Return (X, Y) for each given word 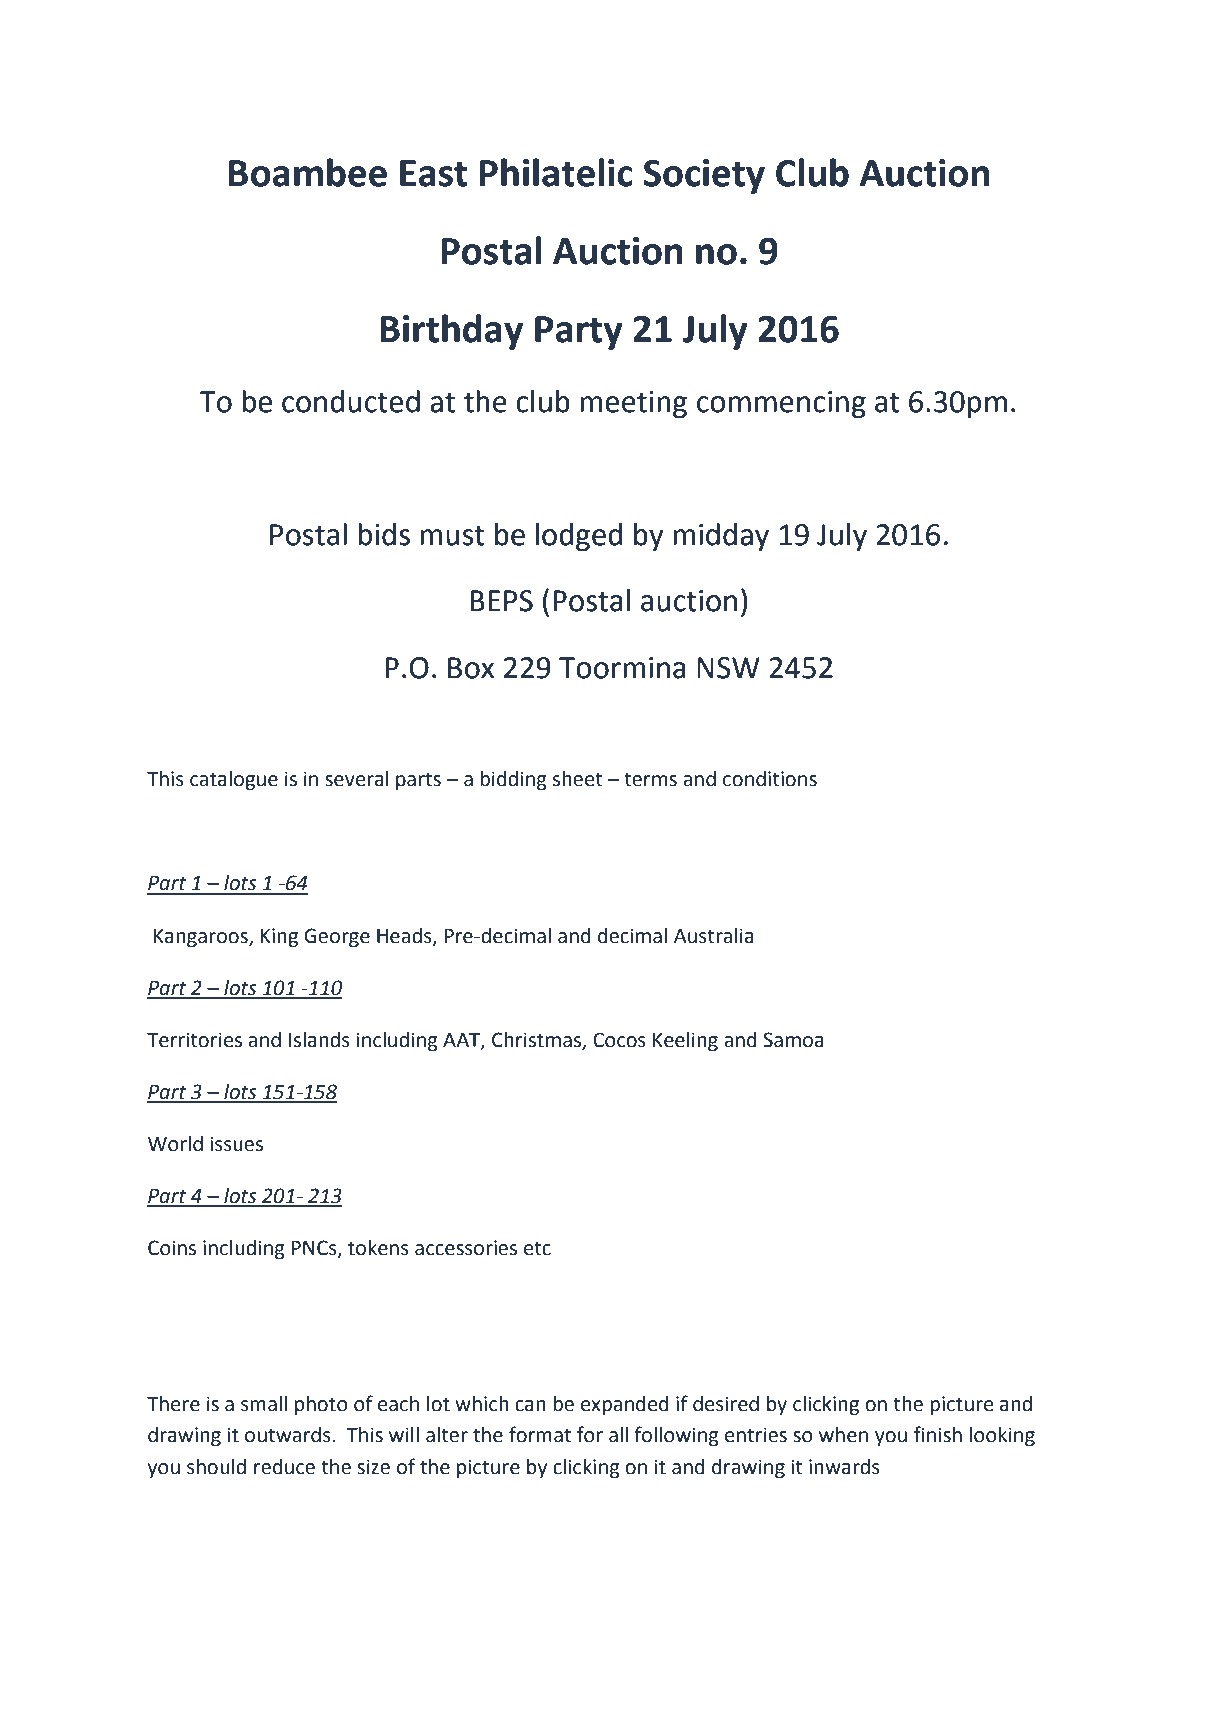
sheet (578, 779)
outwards (289, 1435)
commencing (781, 404)
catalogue (234, 781)
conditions (770, 779)
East (433, 173)
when (843, 1435)
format (540, 1434)
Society (704, 176)
